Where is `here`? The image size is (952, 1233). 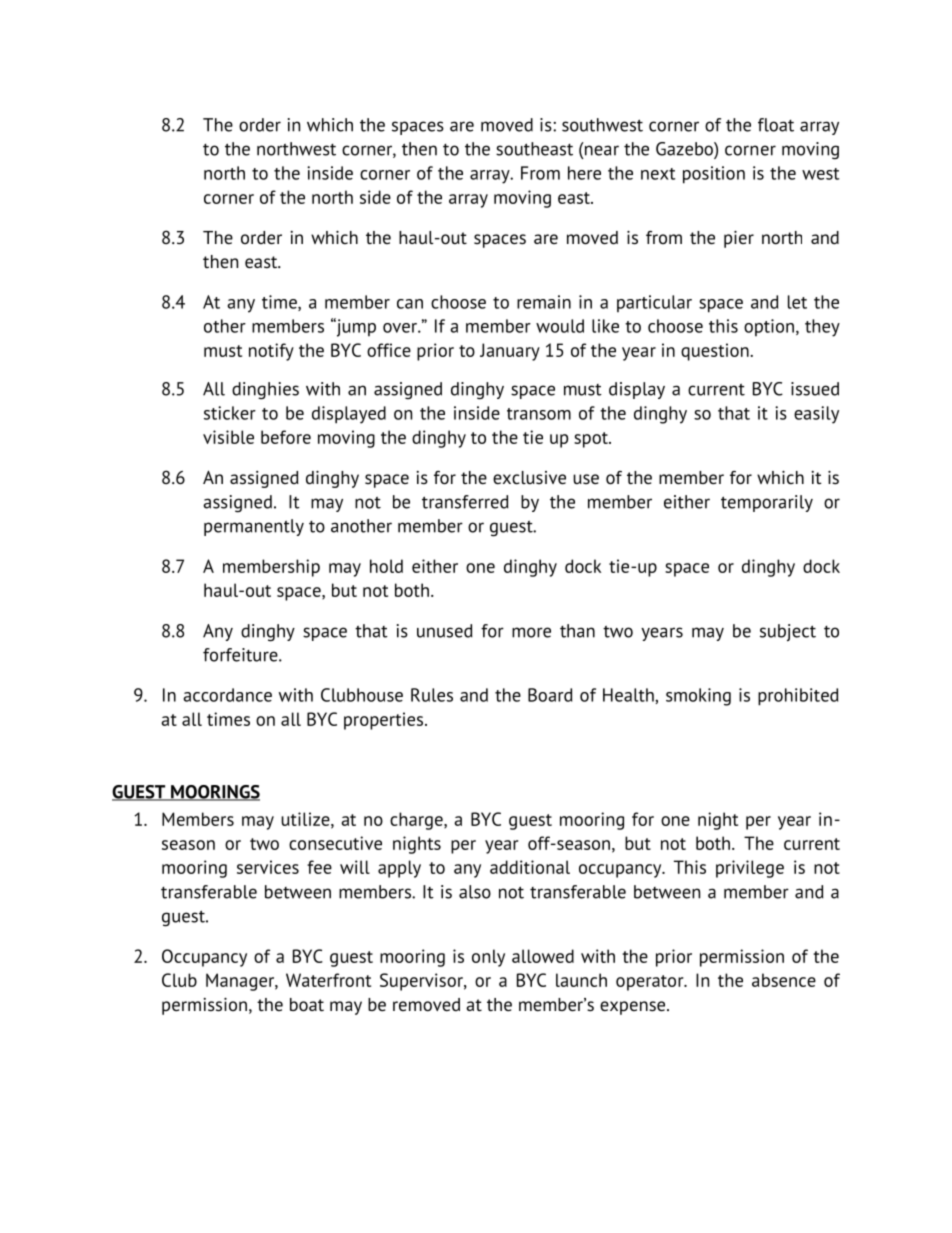
here is located at coordinates (584, 173).
